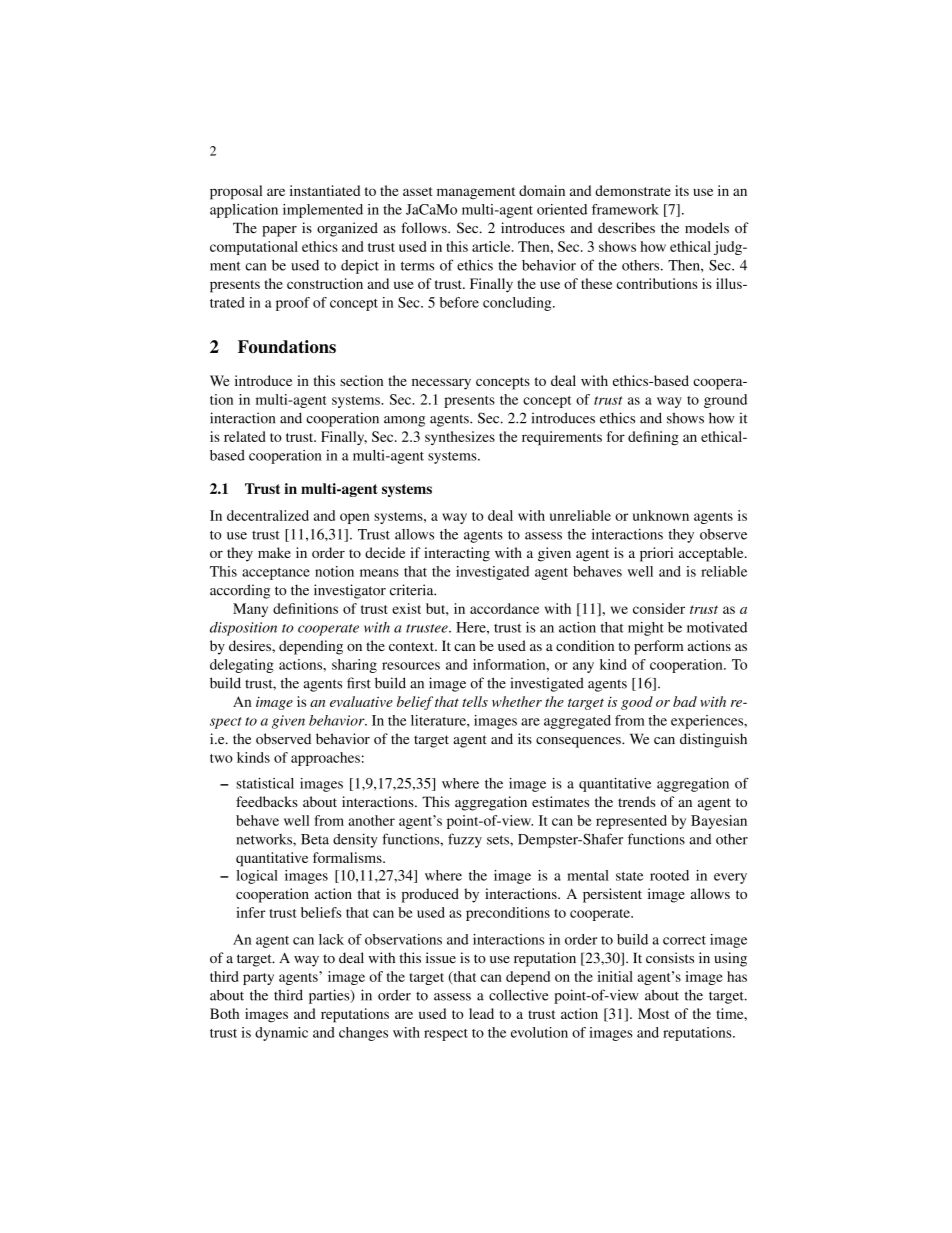 This document has width=952, height=1233. I want to click on dynamic, so click(281, 1034).
